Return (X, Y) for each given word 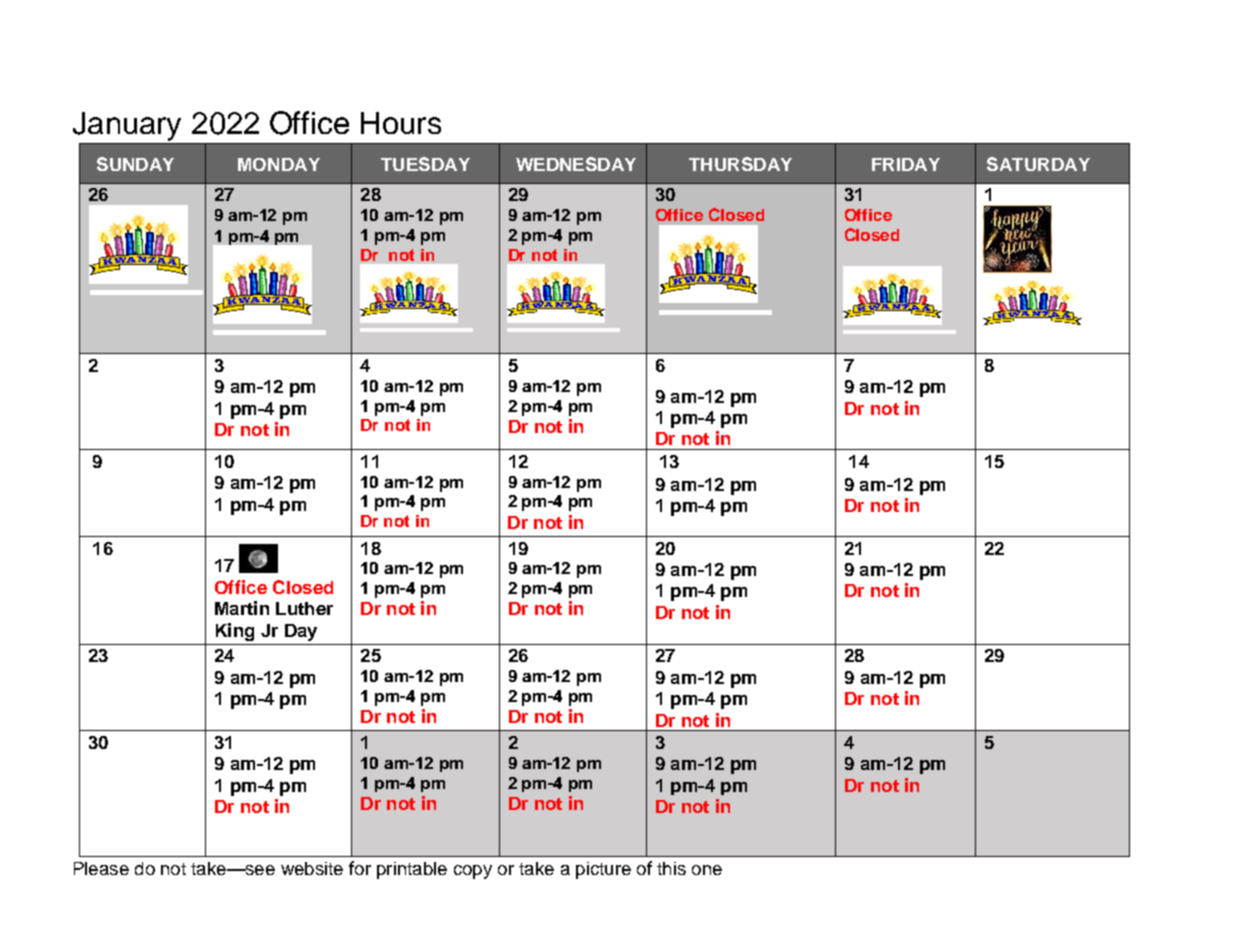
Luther (304, 608)
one (707, 870)
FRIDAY (906, 164)
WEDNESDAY (576, 164)
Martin (242, 608)
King (235, 632)
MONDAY (279, 164)
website (312, 868)
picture (603, 870)
